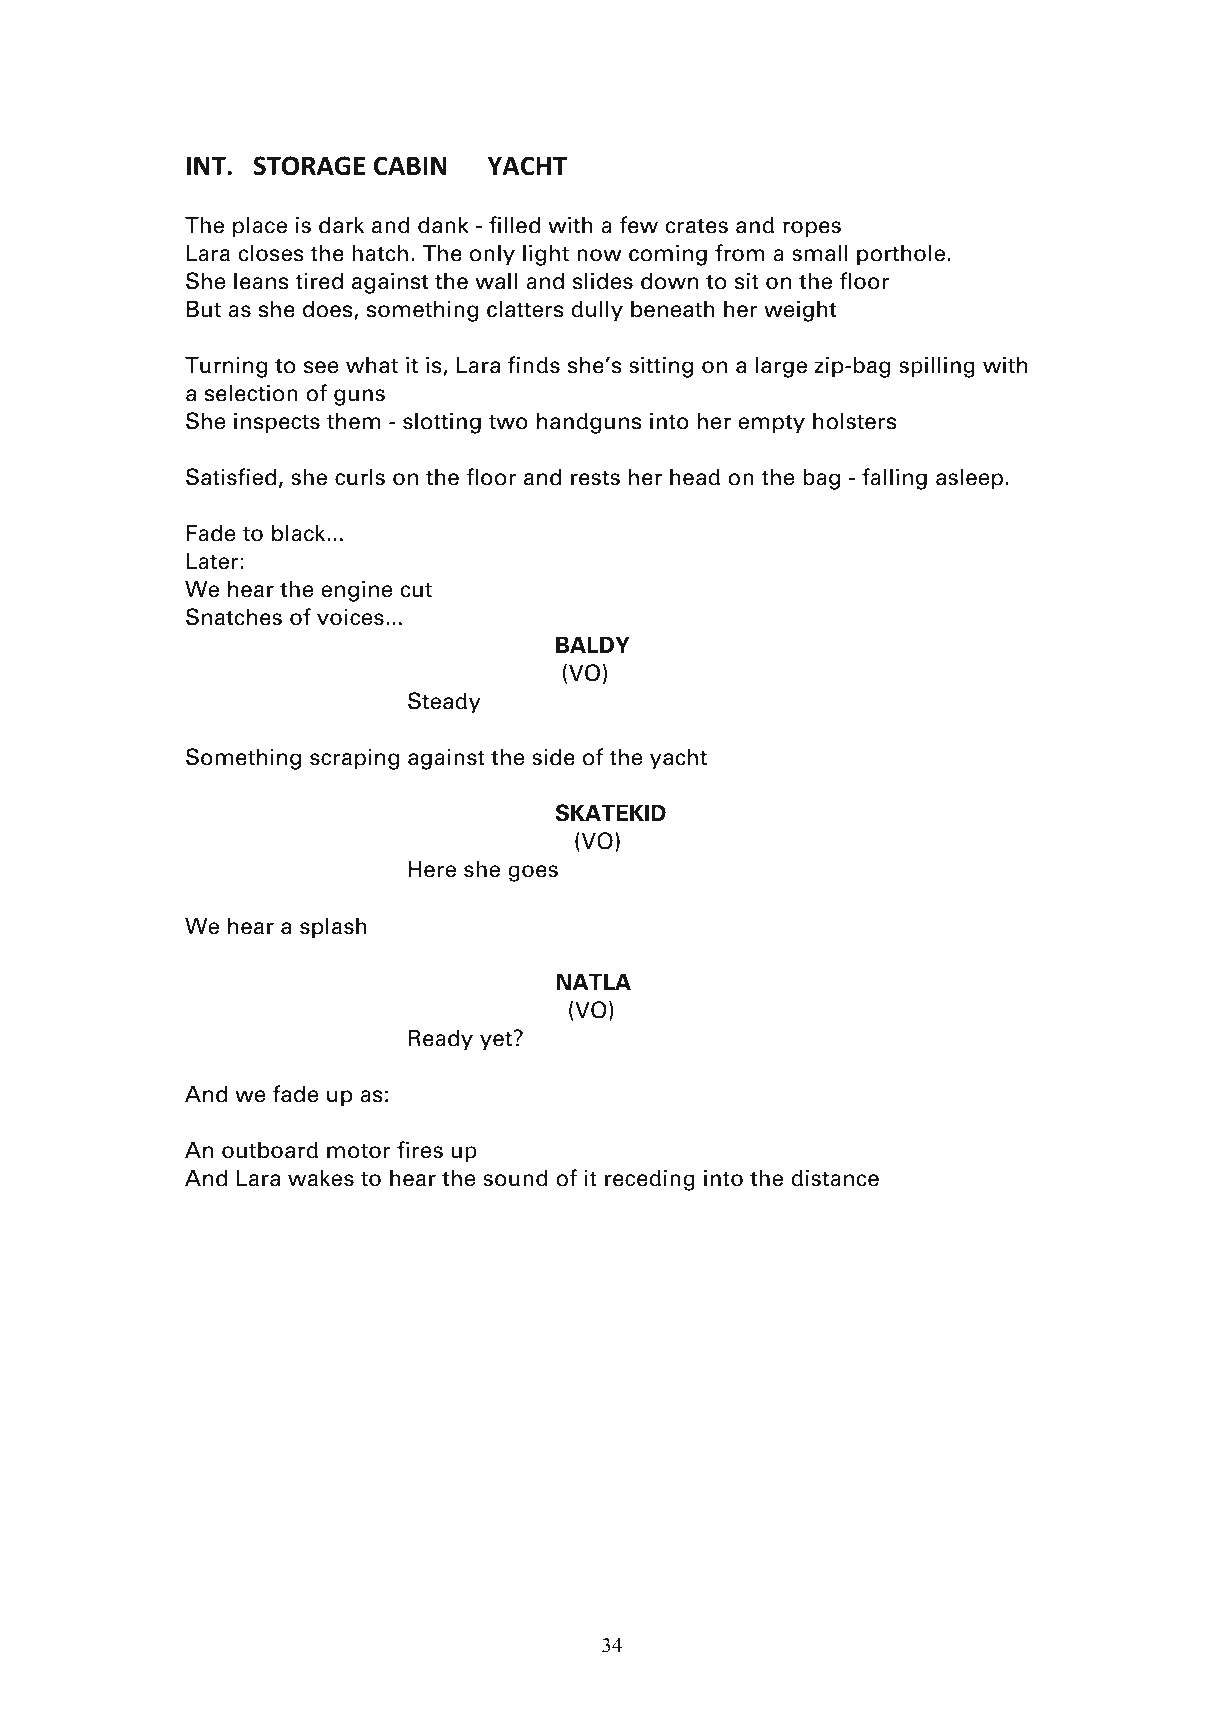 This screenshot has height=1731, width=1224. I want to click on STORAGE, so click(309, 166).
